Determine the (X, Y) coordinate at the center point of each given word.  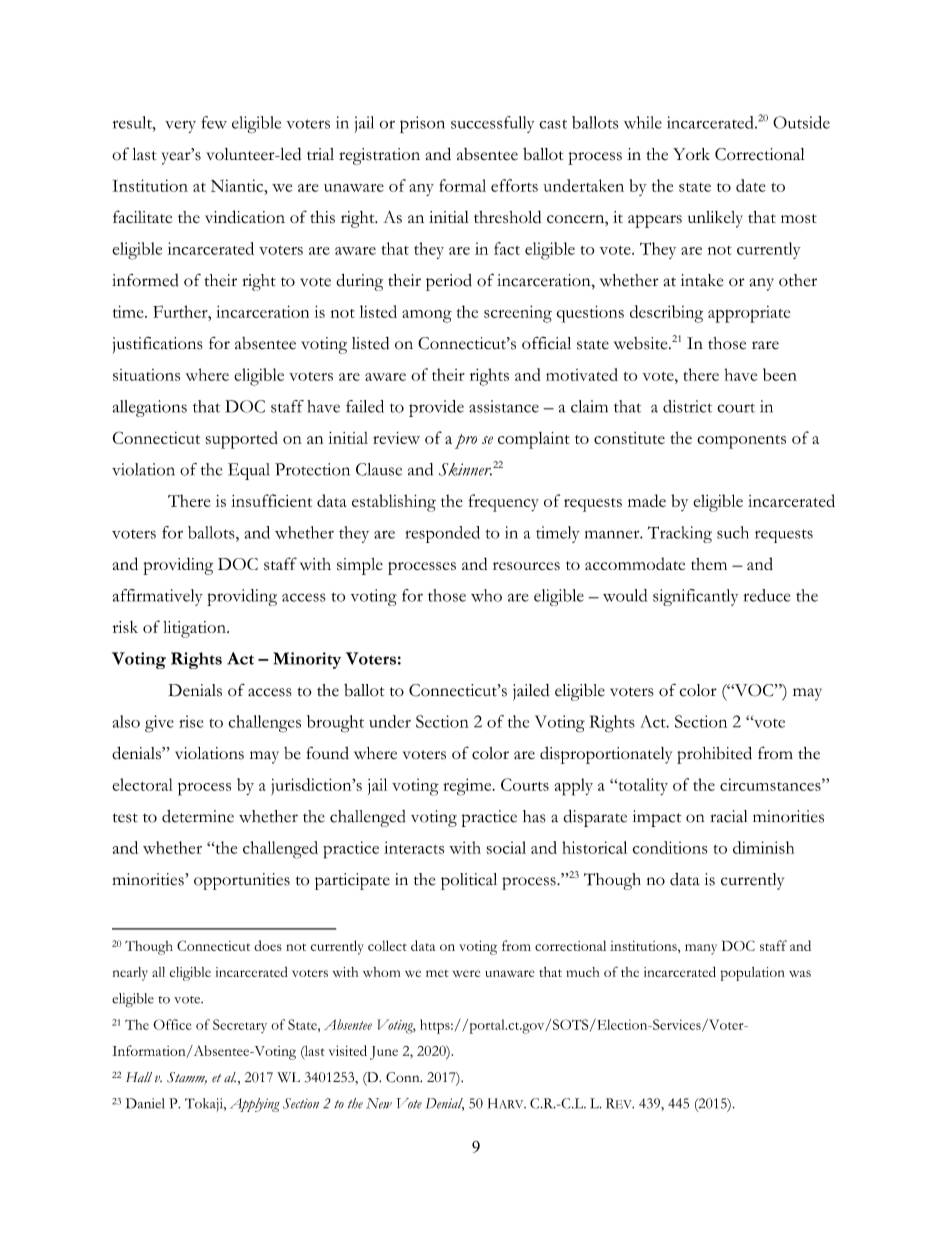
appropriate (749, 314)
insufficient (271, 500)
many (701, 949)
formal (462, 185)
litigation (196, 629)
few (214, 122)
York (691, 154)
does (268, 945)
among (427, 316)
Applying (255, 1105)
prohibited (714, 755)
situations (146, 375)
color (490, 753)
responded (442, 534)
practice (489, 818)
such (733, 532)
